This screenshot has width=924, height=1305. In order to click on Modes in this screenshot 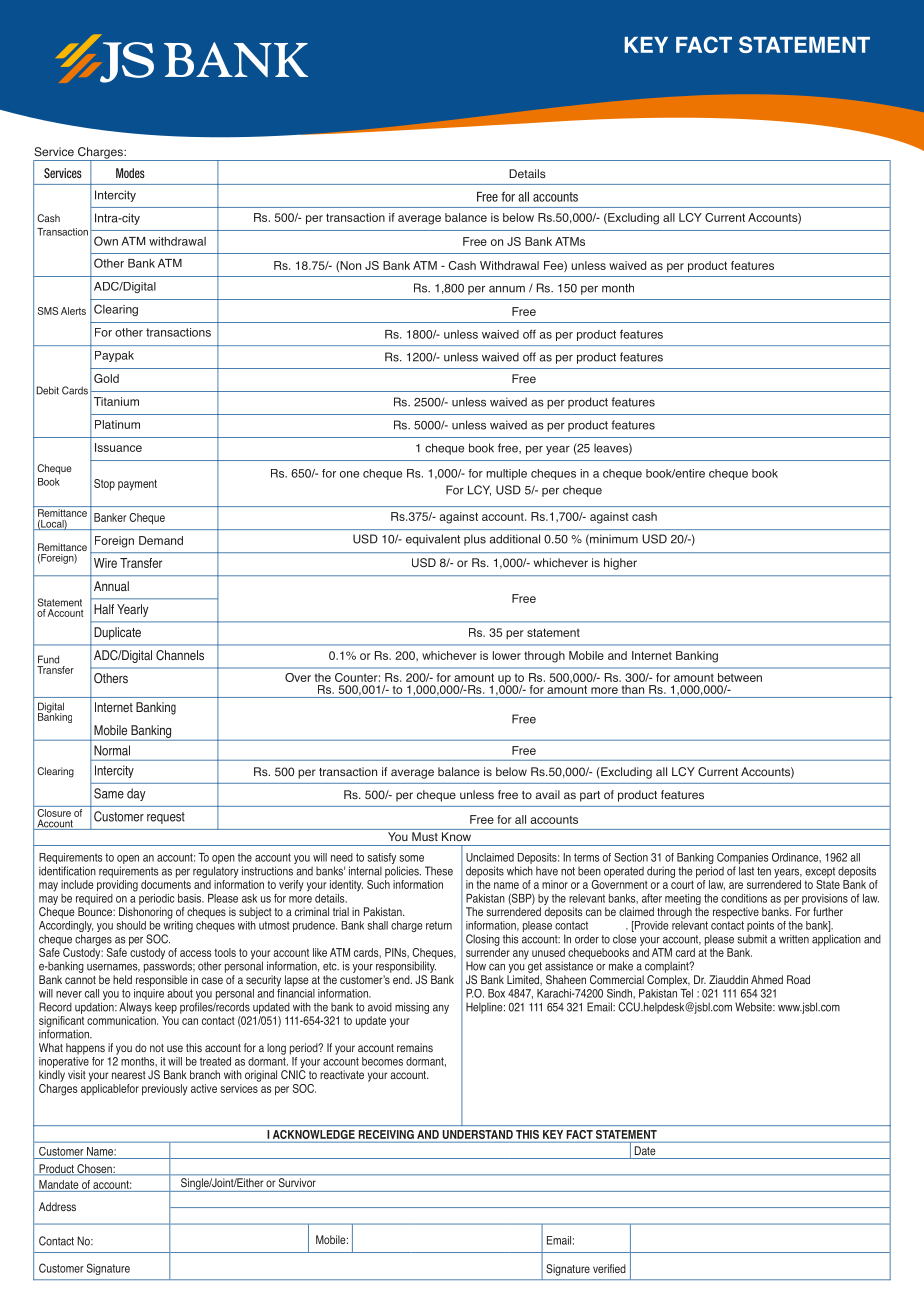, I will do `click(130, 173)`.
